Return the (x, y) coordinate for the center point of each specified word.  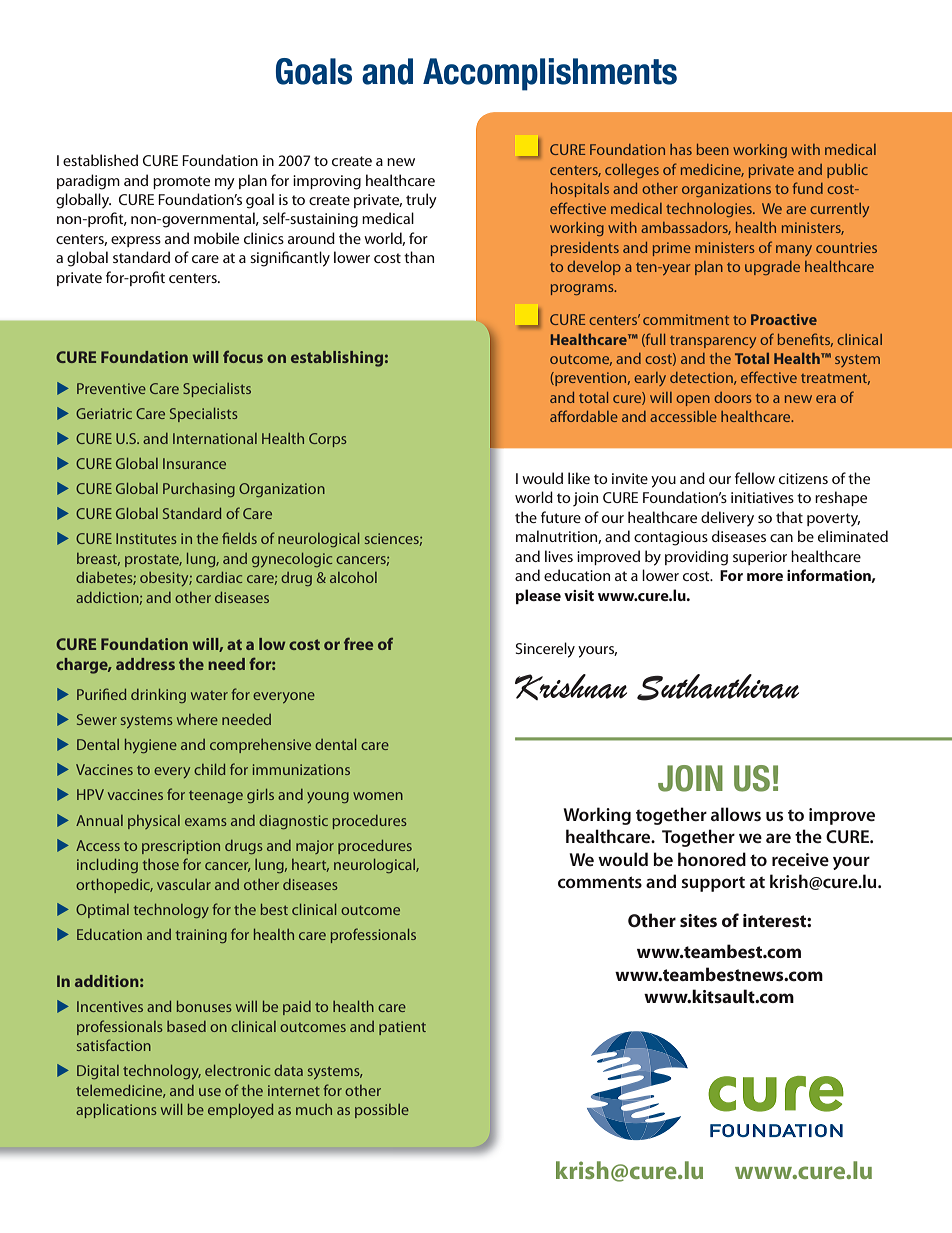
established (100, 160)
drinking (158, 696)
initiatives (762, 497)
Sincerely (545, 650)
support (713, 884)
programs (583, 289)
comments (600, 882)
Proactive (784, 319)
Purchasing (199, 490)
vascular (184, 884)
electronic (237, 1070)
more (765, 577)
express (136, 241)
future (561, 517)
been (713, 149)
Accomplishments (550, 74)
